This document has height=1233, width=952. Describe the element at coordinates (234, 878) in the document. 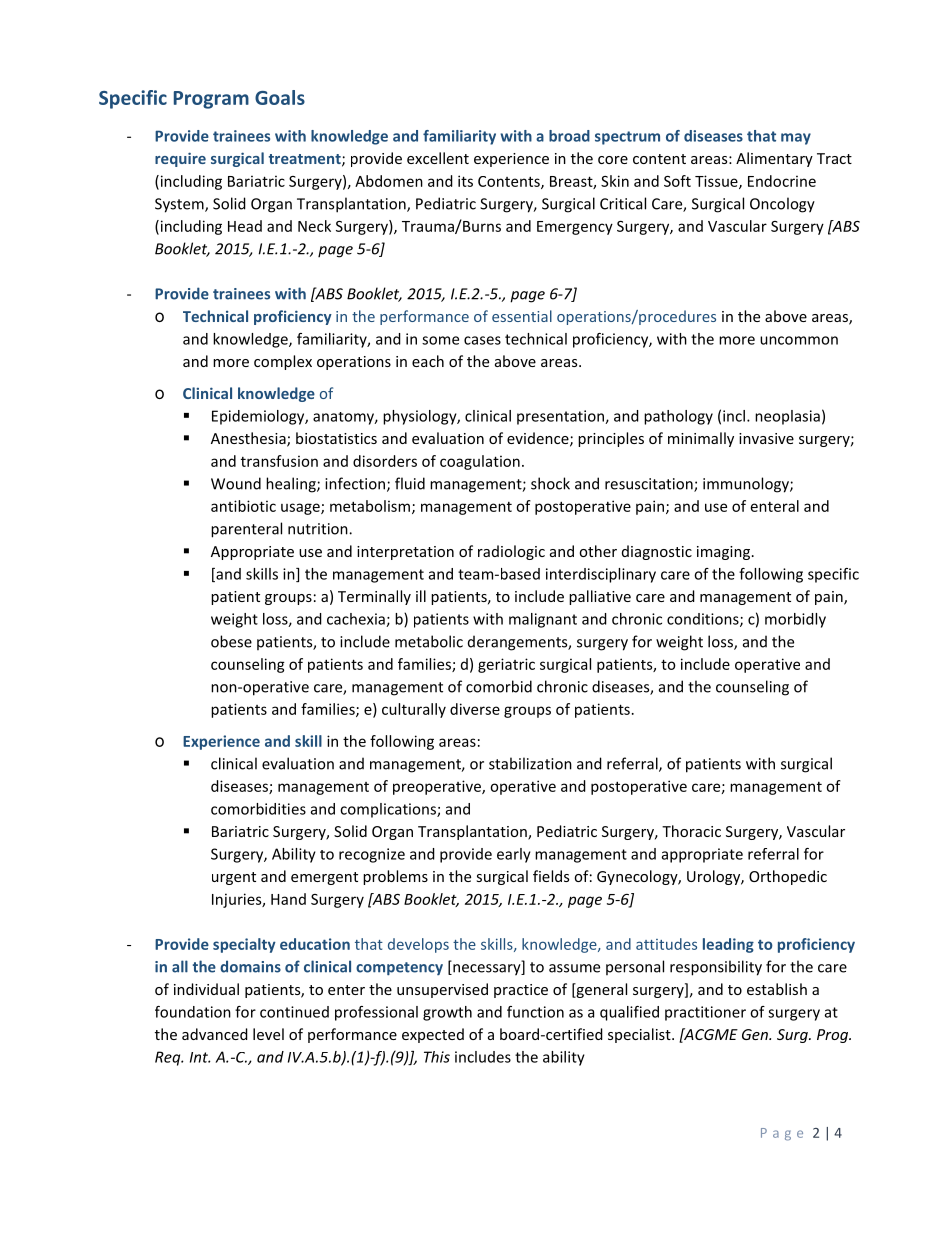

I see `urgent` at that location.
